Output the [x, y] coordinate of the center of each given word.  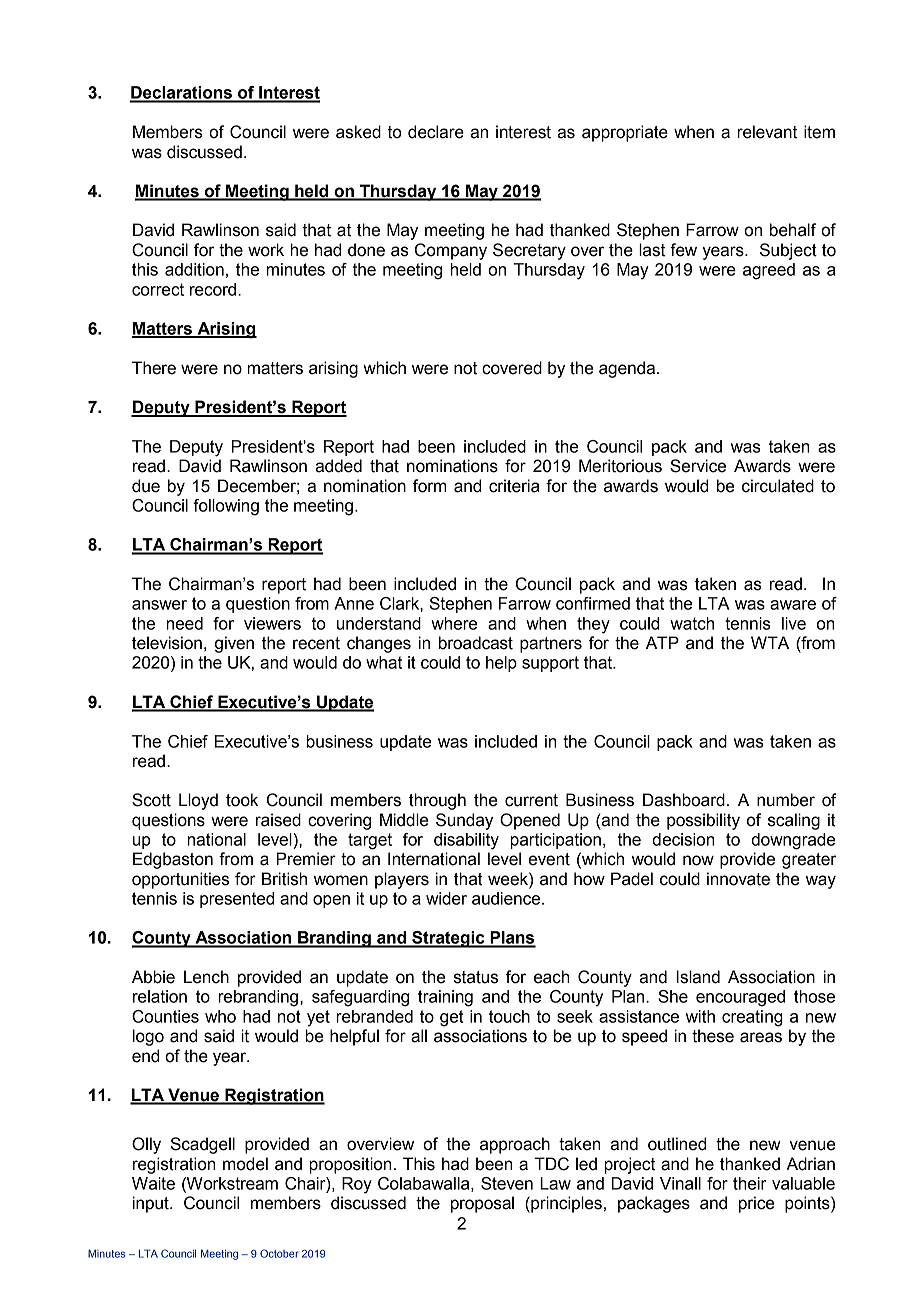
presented [237, 900]
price [756, 1204]
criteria [514, 486]
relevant [767, 132]
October [279, 1253]
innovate [738, 879]
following [226, 507]
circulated [778, 486]
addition [194, 269]
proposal [482, 1204]
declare [436, 132]
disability [466, 841]
